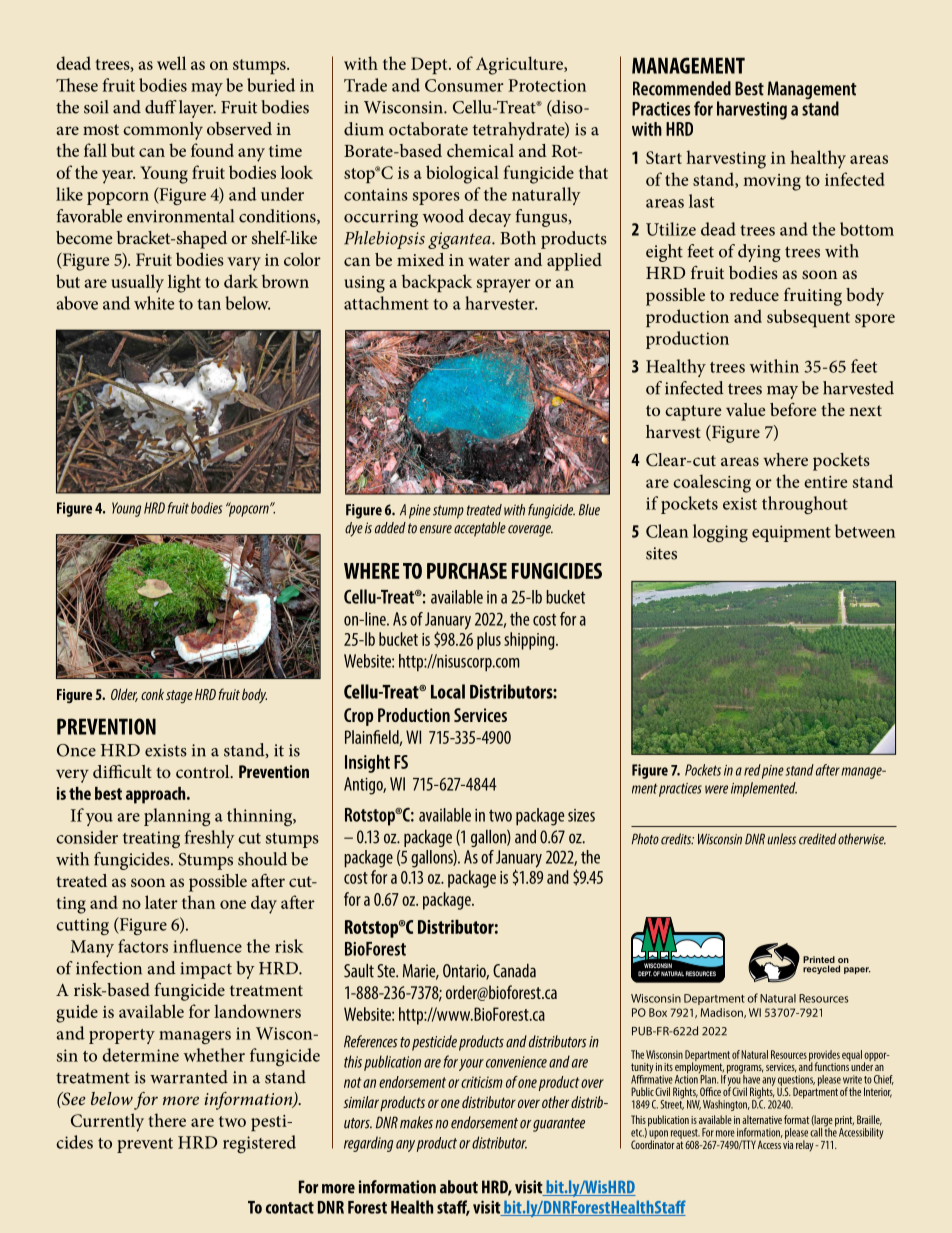  What do you see at coordinates (157, 795) in the image?
I see `approach` at bounding box center [157, 795].
